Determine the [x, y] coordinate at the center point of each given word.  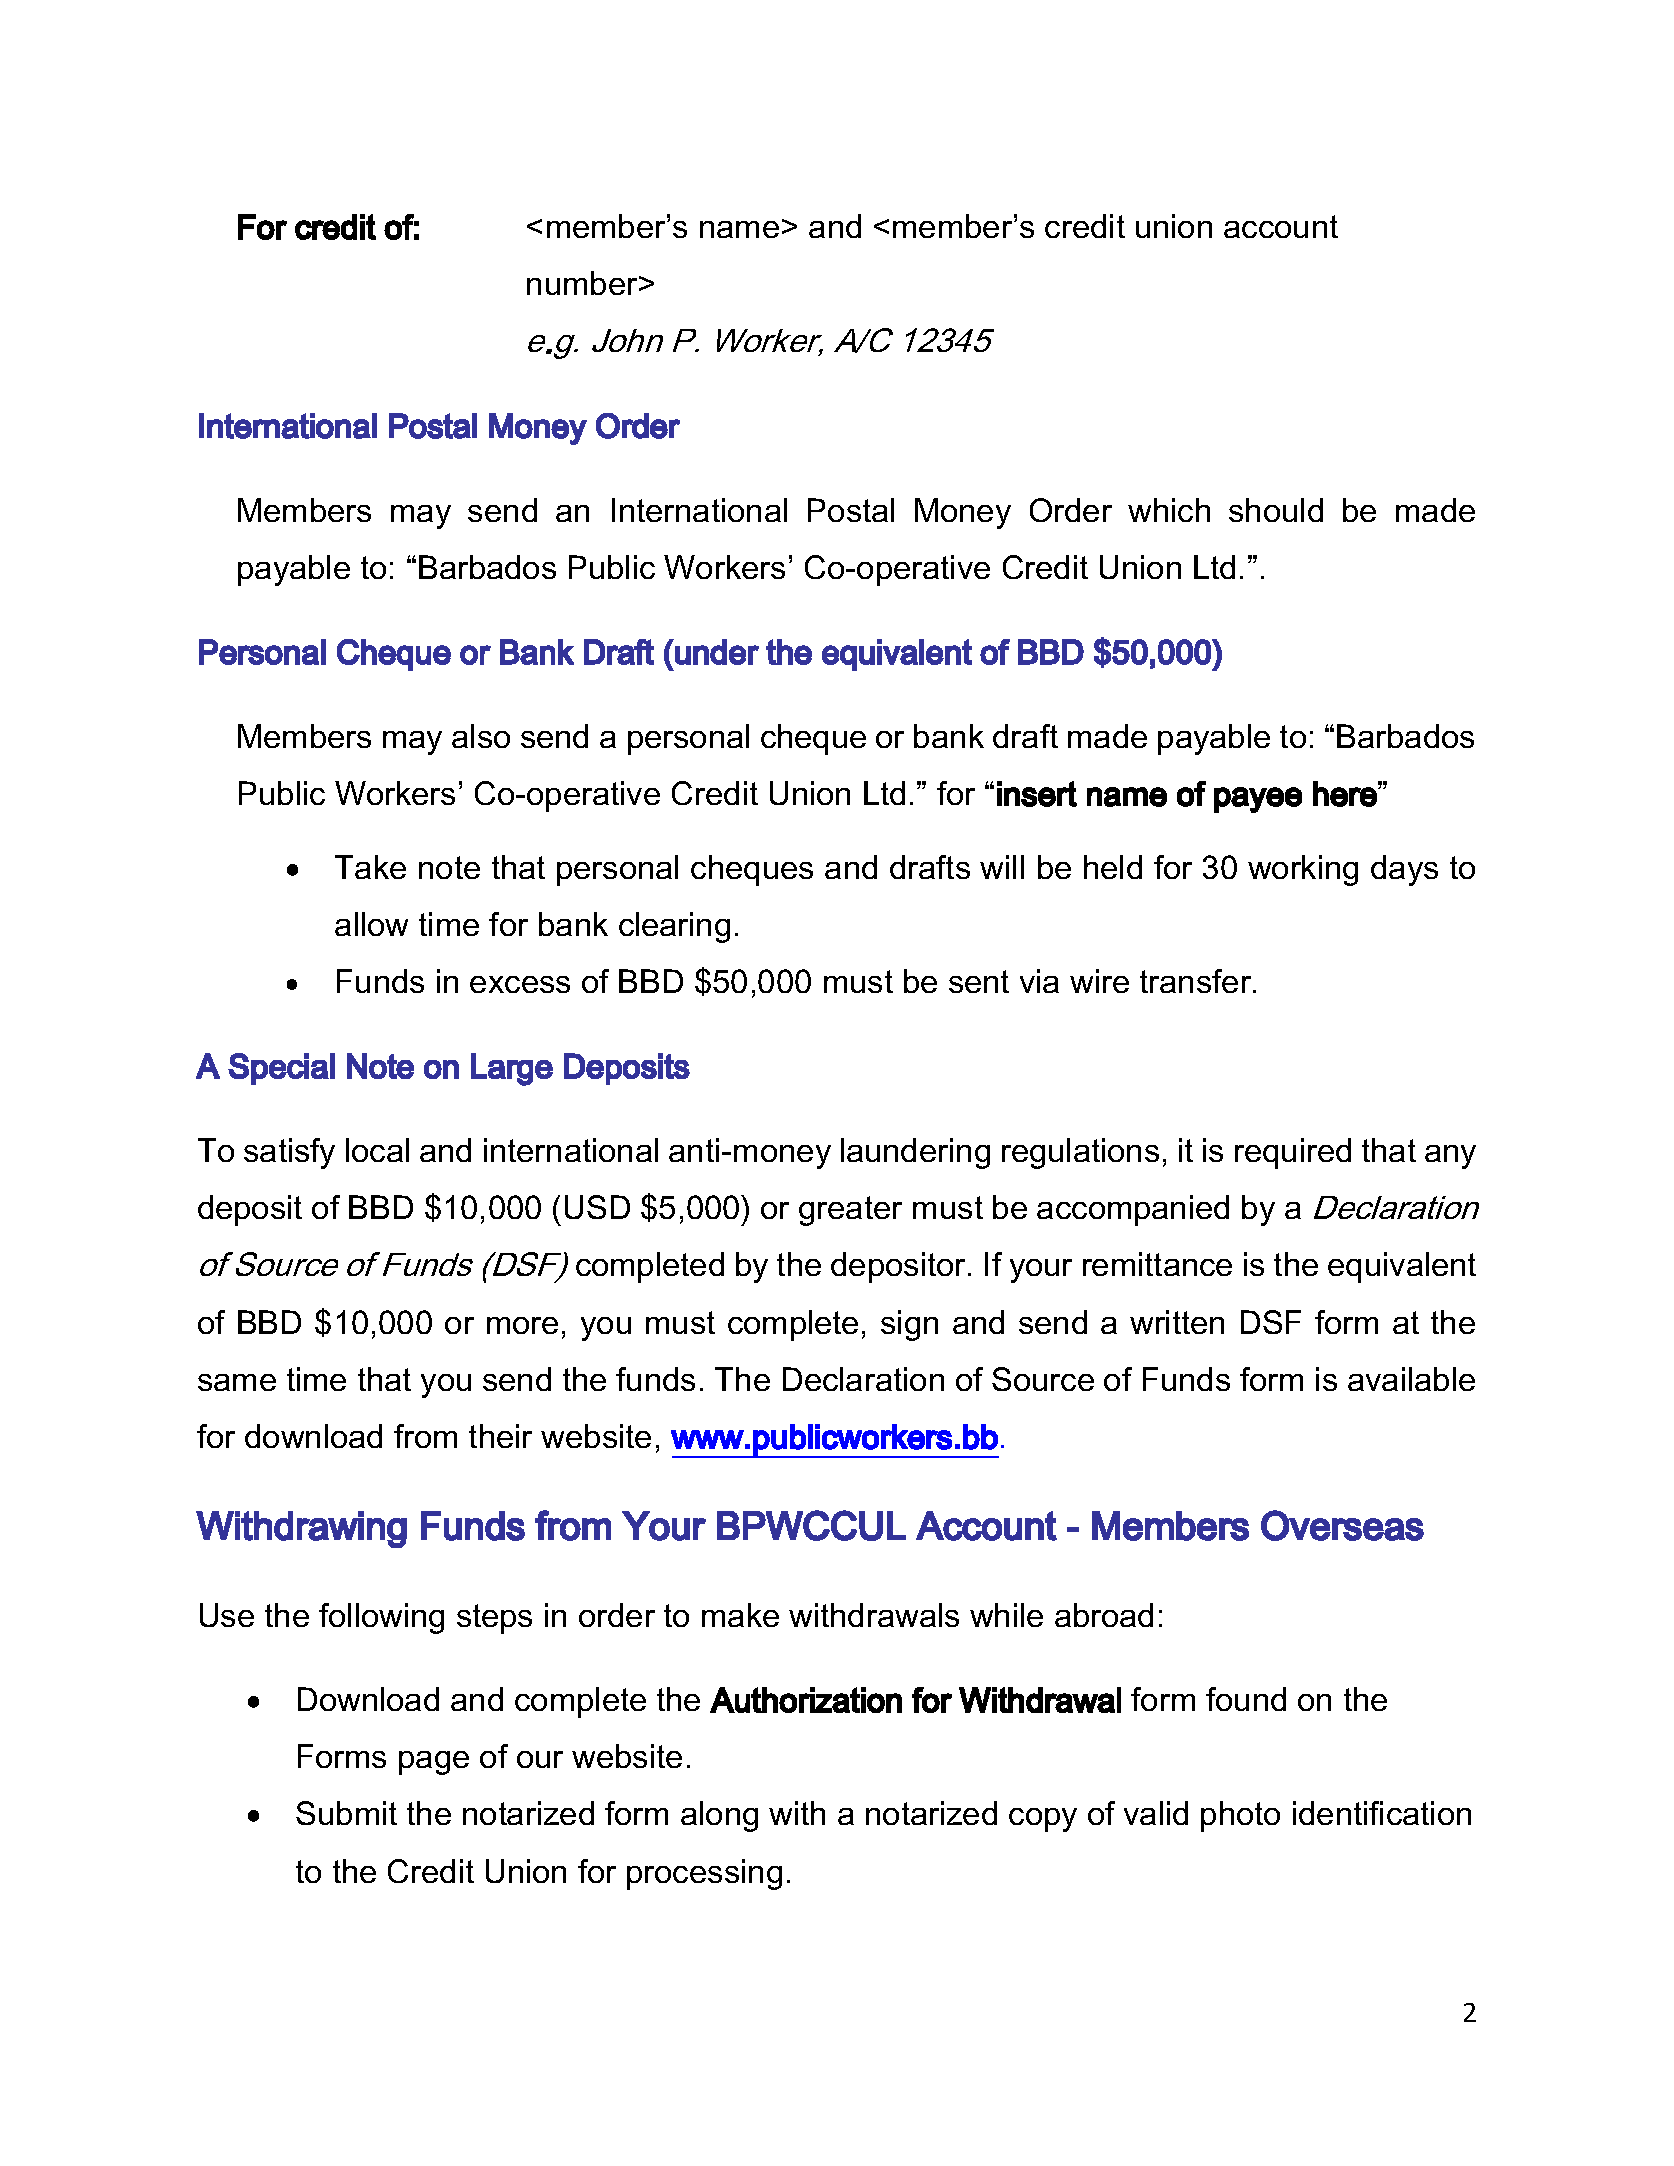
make [740, 1615]
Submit [346, 1813]
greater [850, 1211]
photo [1240, 1816]
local [377, 1150]
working [1303, 870]
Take [370, 867]
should [1276, 510]
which [1169, 510]
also [481, 736]
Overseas [1342, 1525]
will [1002, 867]
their [500, 1436]
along [719, 1816]
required [1293, 1153]
